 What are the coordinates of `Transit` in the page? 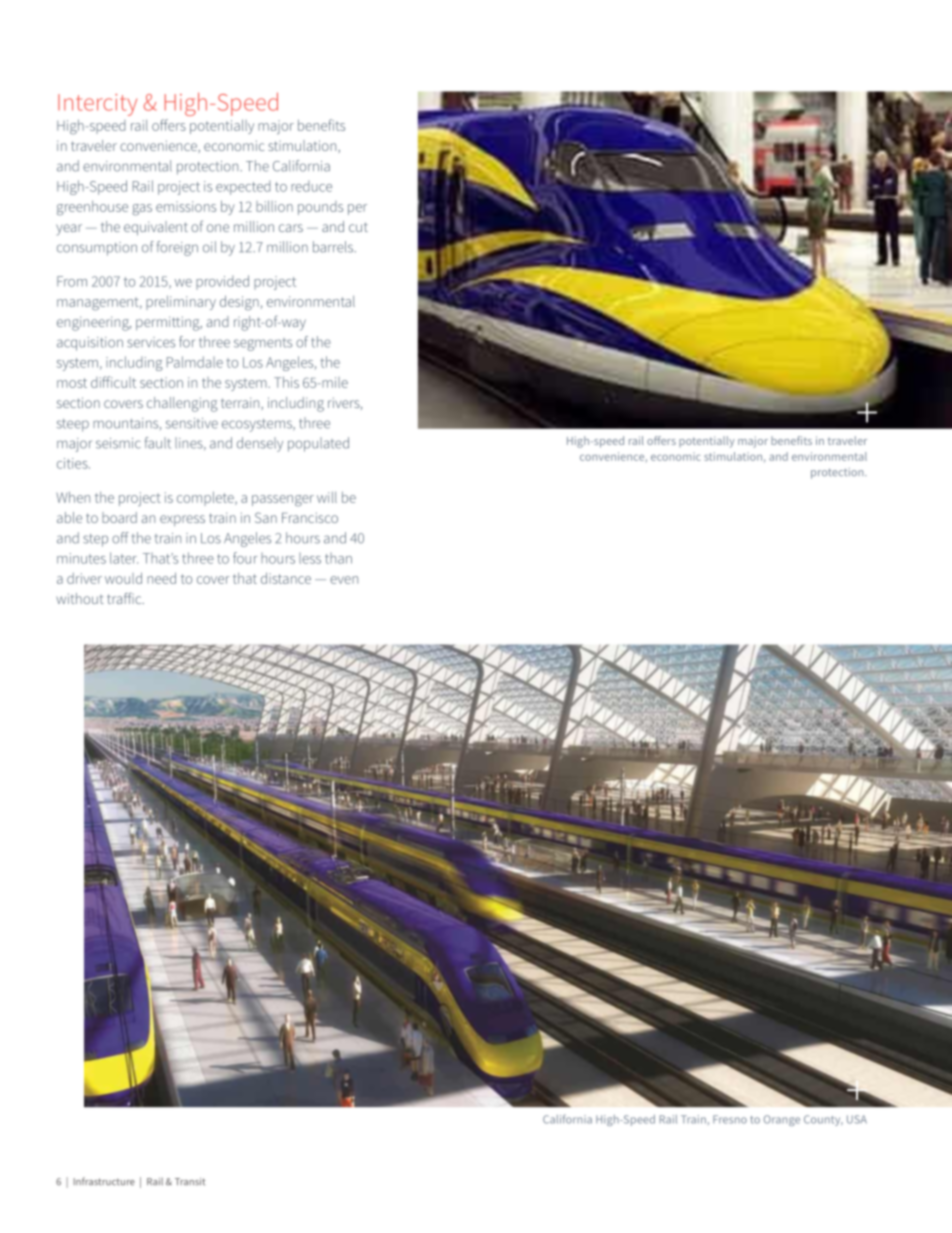 It's located at (190, 1182).
